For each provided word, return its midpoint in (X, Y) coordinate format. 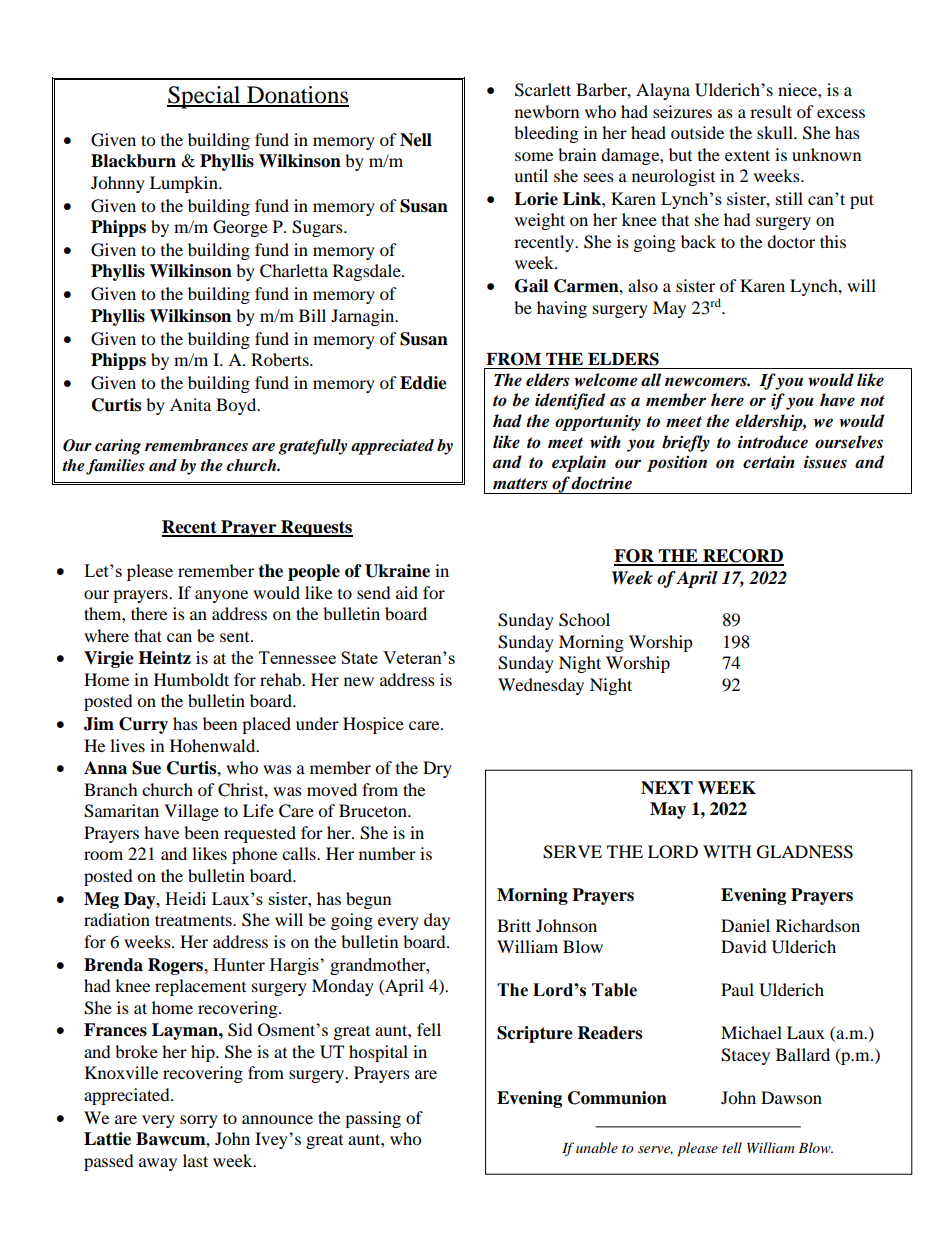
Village (191, 812)
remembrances (196, 445)
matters (520, 484)
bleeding (546, 134)
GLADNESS (805, 852)
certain (769, 462)
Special (205, 97)
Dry (437, 769)
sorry (199, 1121)
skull (776, 132)
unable (597, 1147)
